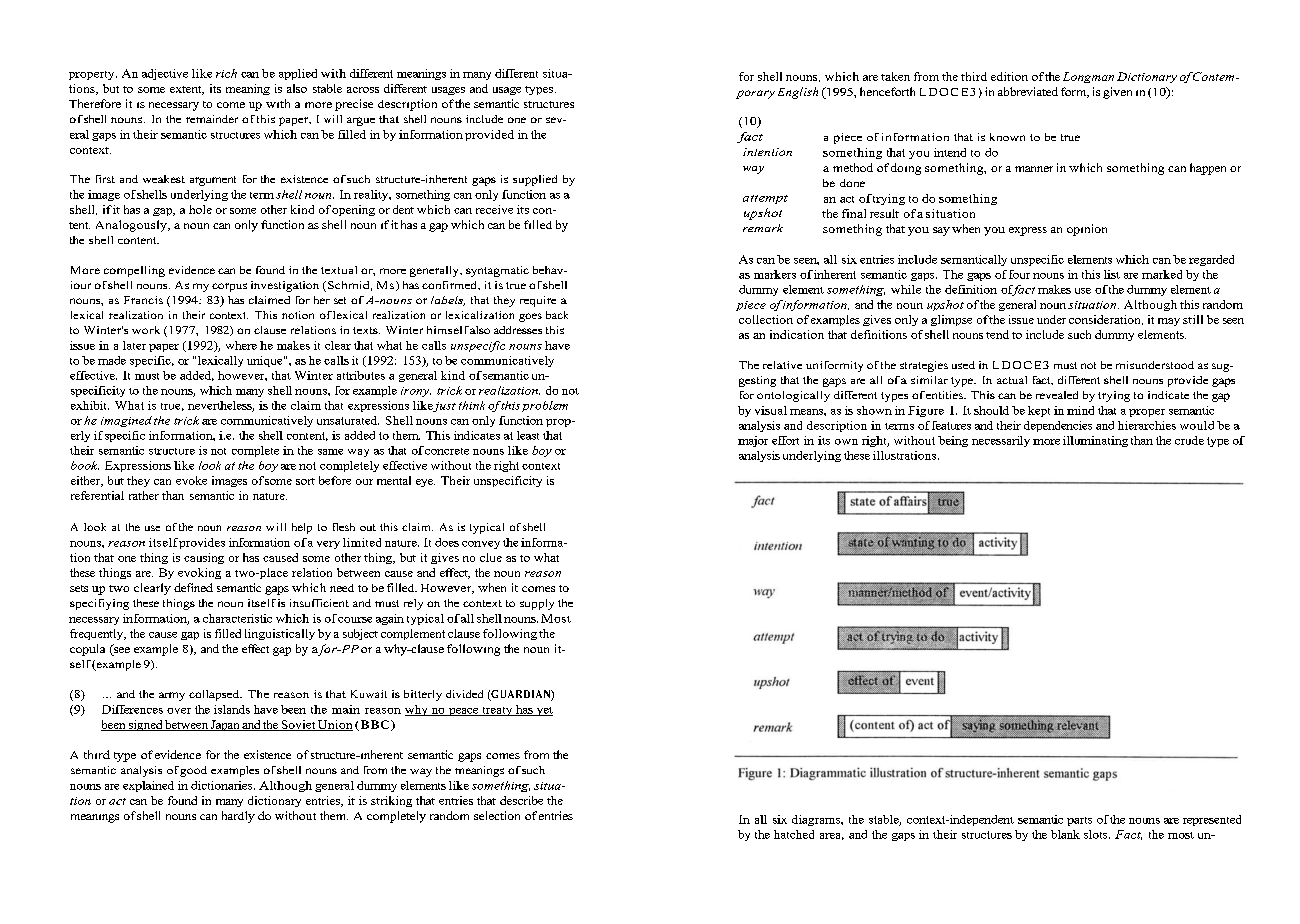 Image resolution: width=1300 pixels, height=924 pixels. Describe the element at coordinates (226, 73) in the screenshot. I see `rich` at that location.
